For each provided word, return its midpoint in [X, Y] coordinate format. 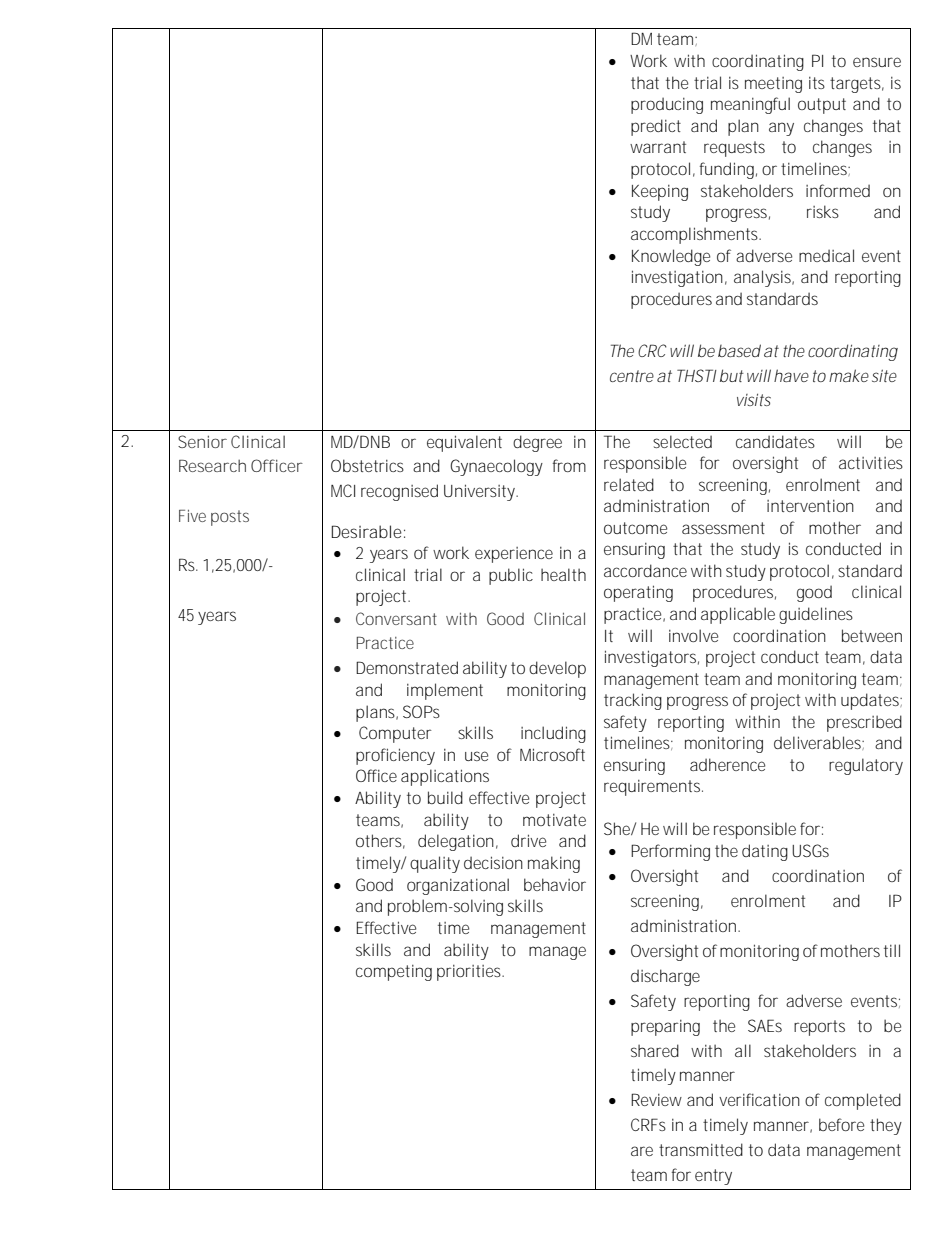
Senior [202, 441]
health [563, 574]
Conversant [396, 618]
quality [435, 864]
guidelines [816, 615]
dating [765, 852]
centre [632, 376]
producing [667, 105]
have [791, 375]
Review [656, 1099]
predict [656, 127]
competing [394, 973]
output [822, 106]
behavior [555, 884]
